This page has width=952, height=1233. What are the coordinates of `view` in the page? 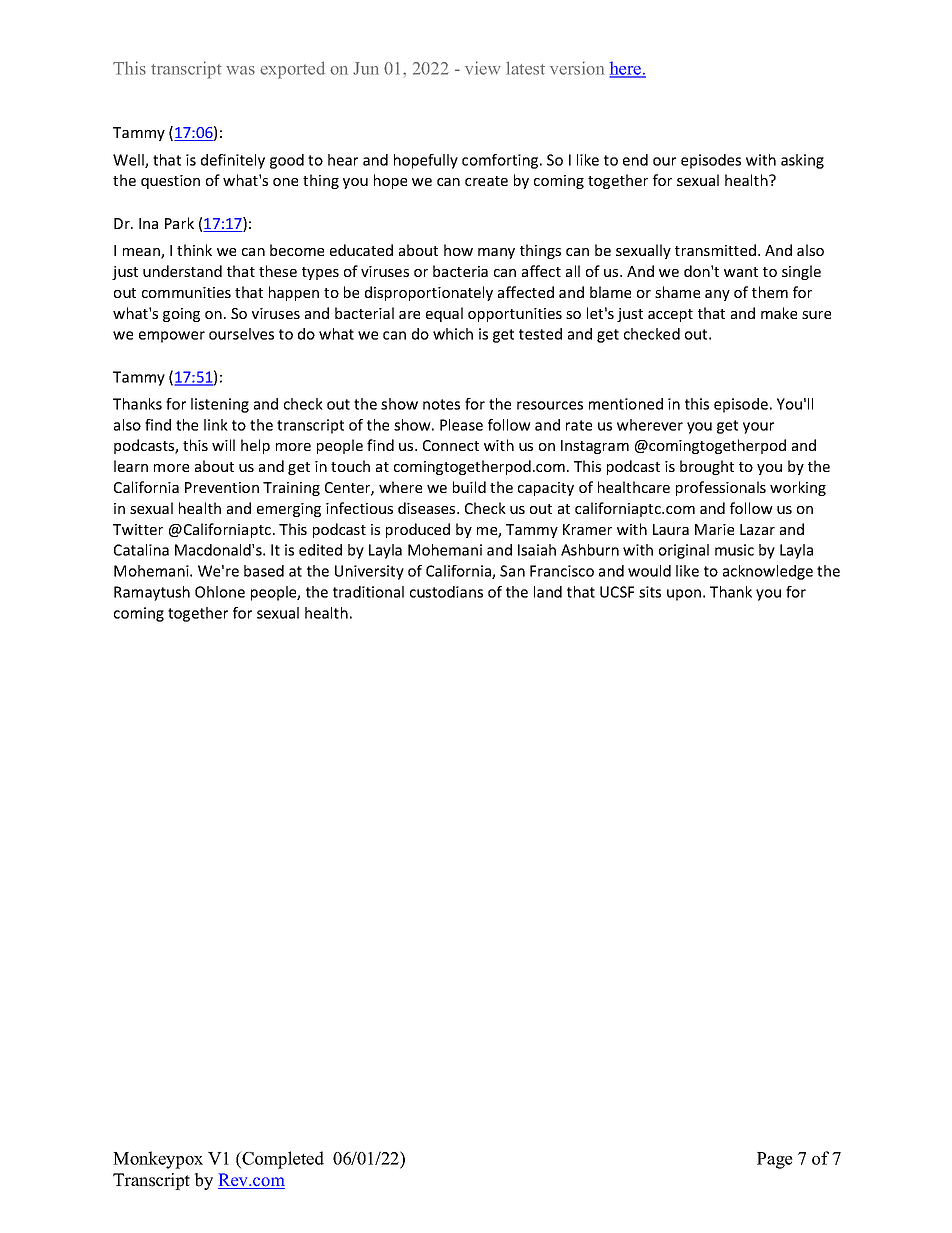 It's located at (483, 68).
